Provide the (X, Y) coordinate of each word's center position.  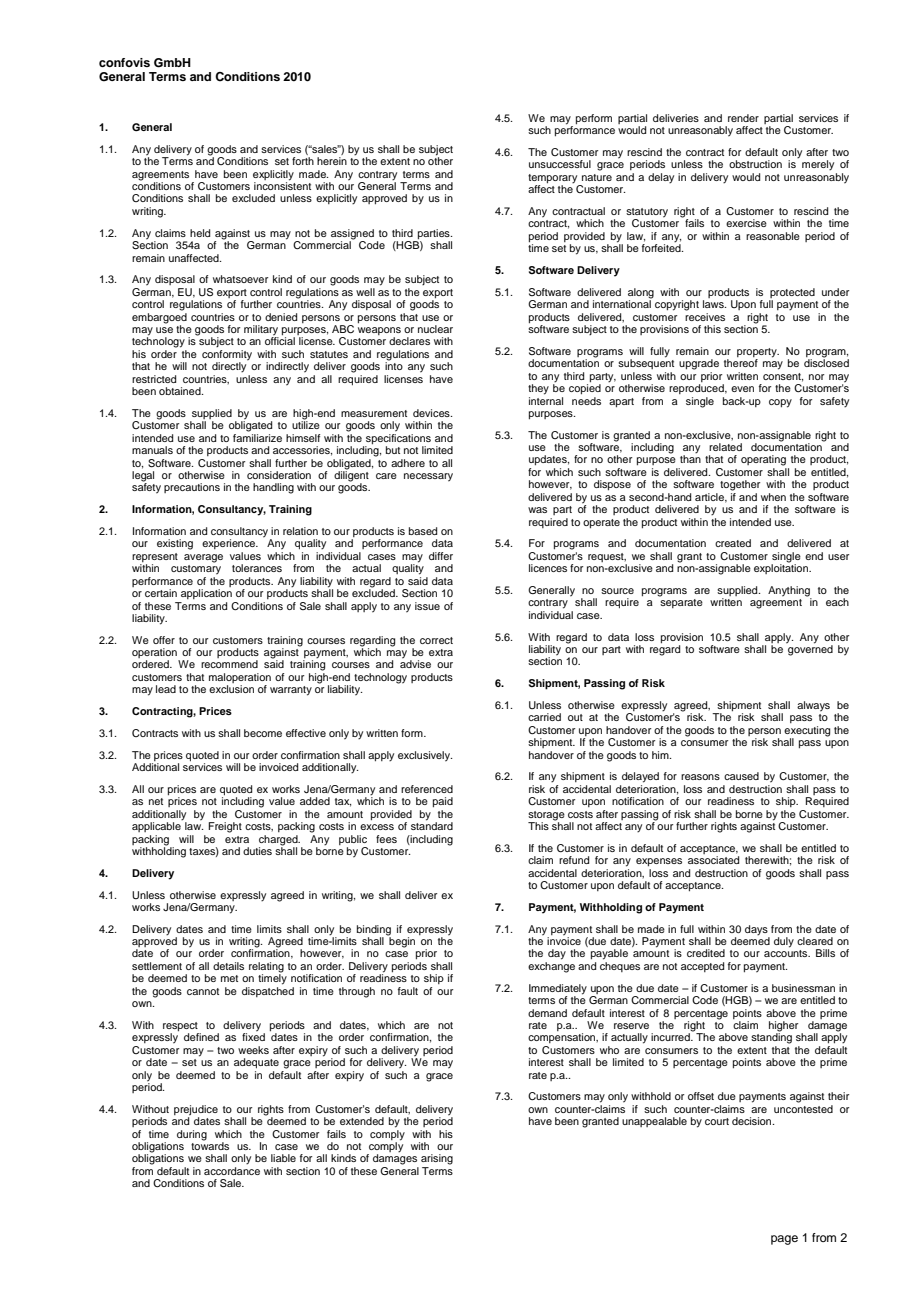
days (756, 930)
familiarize (257, 436)
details (228, 966)
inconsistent (282, 185)
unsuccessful (560, 164)
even (742, 389)
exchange (551, 967)
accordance (232, 1171)
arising (437, 1159)
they (538, 389)
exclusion (231, 689)
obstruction (755, 164)
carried (544, 717)
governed (809, 649)
